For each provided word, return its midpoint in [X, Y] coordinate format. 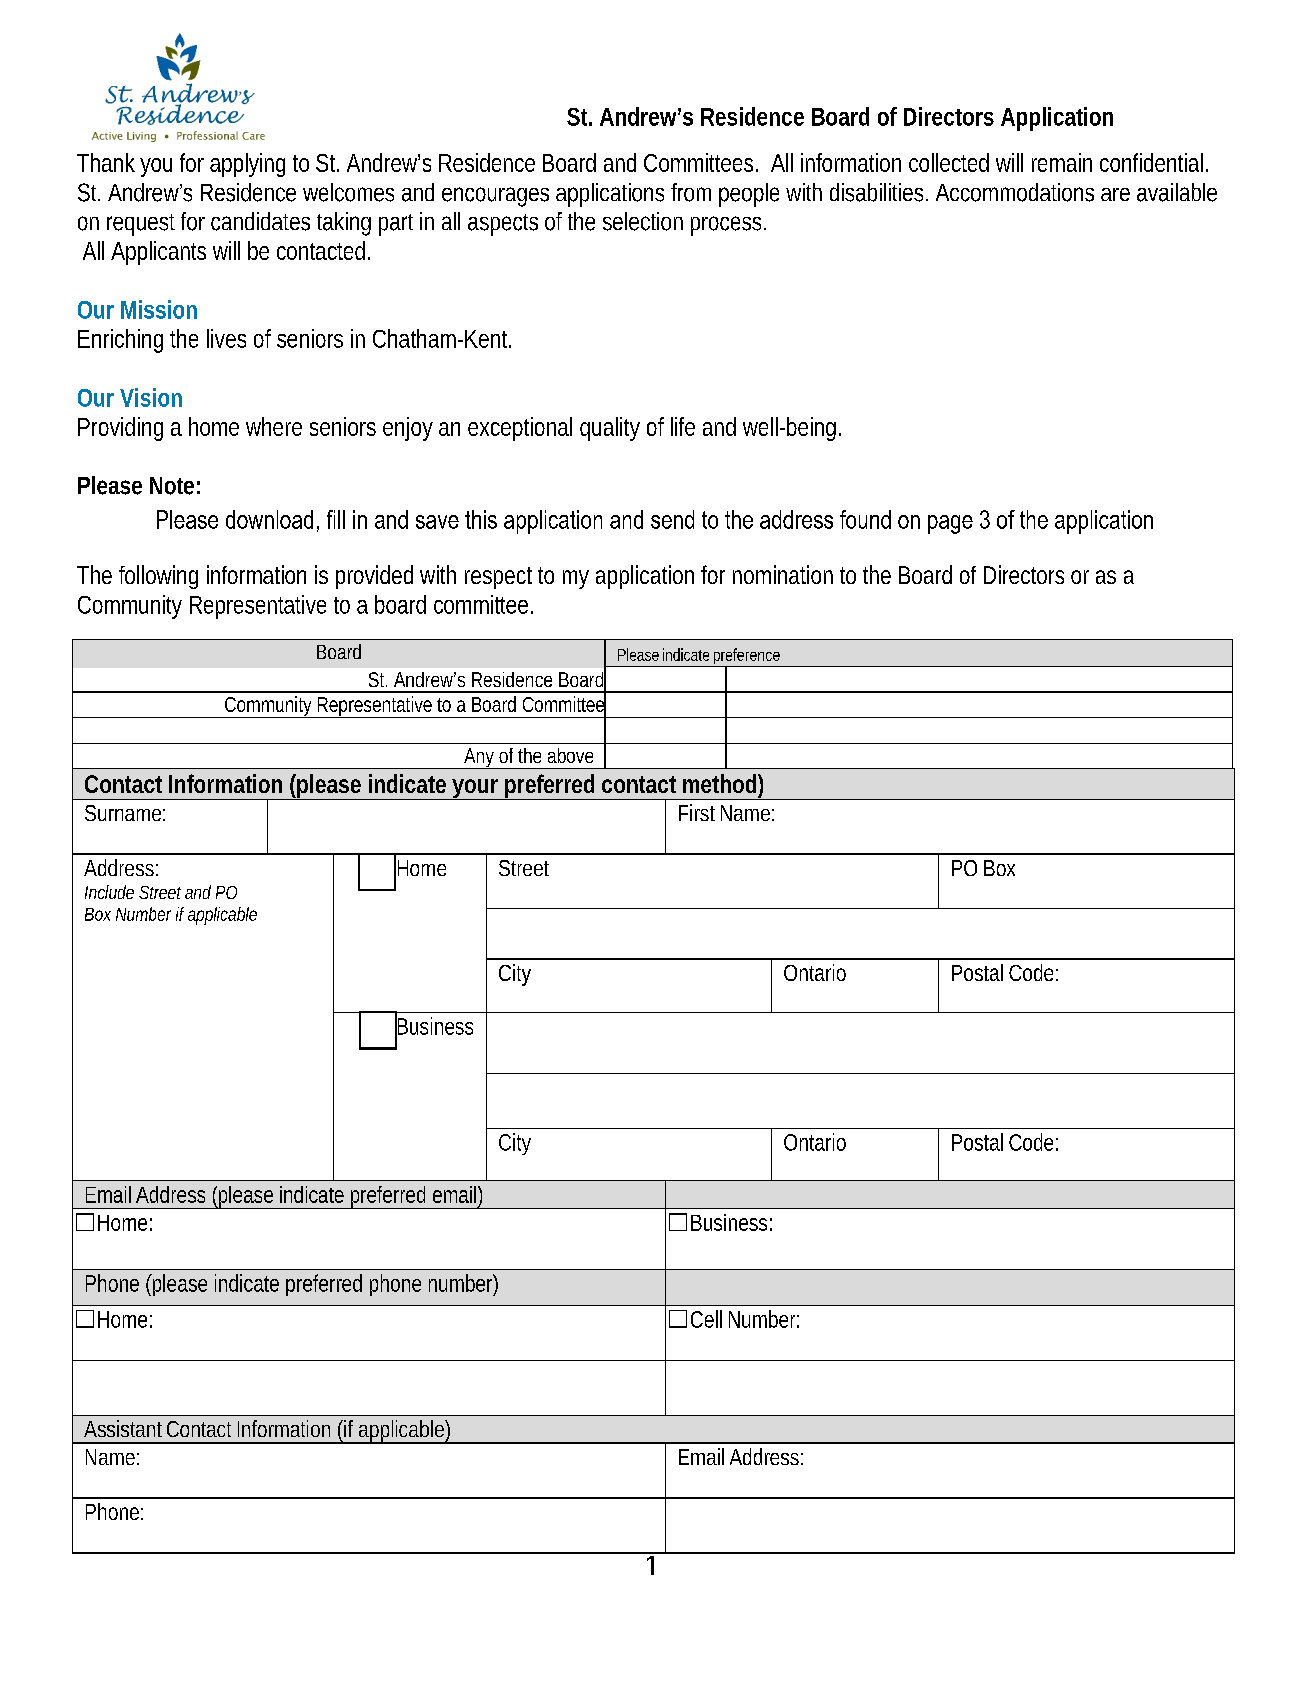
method [719, 783]
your [475, 789]
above [570, 755]
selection [643, 221]
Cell [706, 1319]
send [672, 519]
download [269, 519]
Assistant [123, 1428]
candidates [260, 221]
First [697, 812]
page [950, 524]
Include [109, 892]
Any [479, 758]
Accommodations [1015, 192]
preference [746, 657]
